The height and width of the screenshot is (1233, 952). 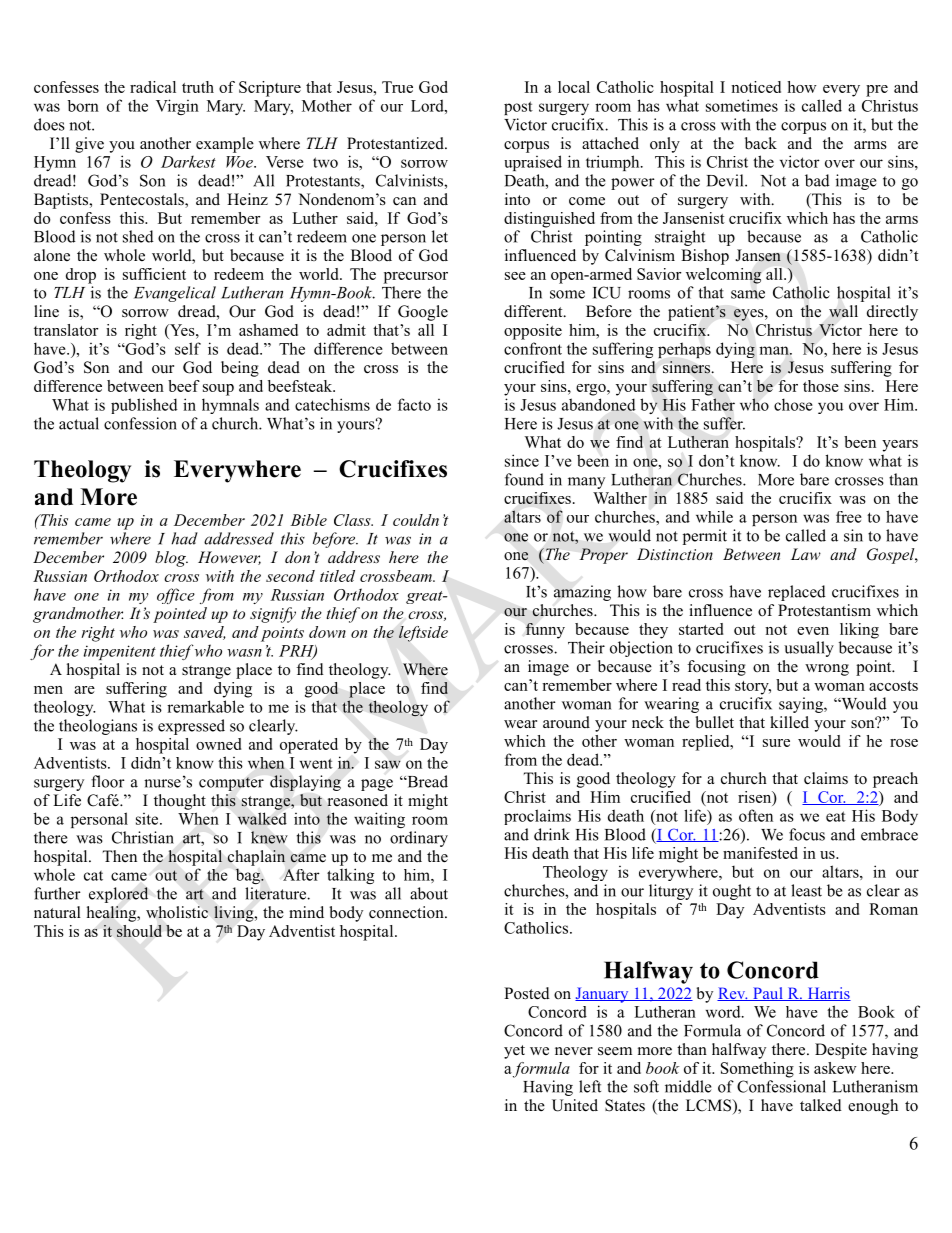 What do you see at coordinates (139, 931) in the screenshot?
I see `should` at bounding box center [139, 931].
